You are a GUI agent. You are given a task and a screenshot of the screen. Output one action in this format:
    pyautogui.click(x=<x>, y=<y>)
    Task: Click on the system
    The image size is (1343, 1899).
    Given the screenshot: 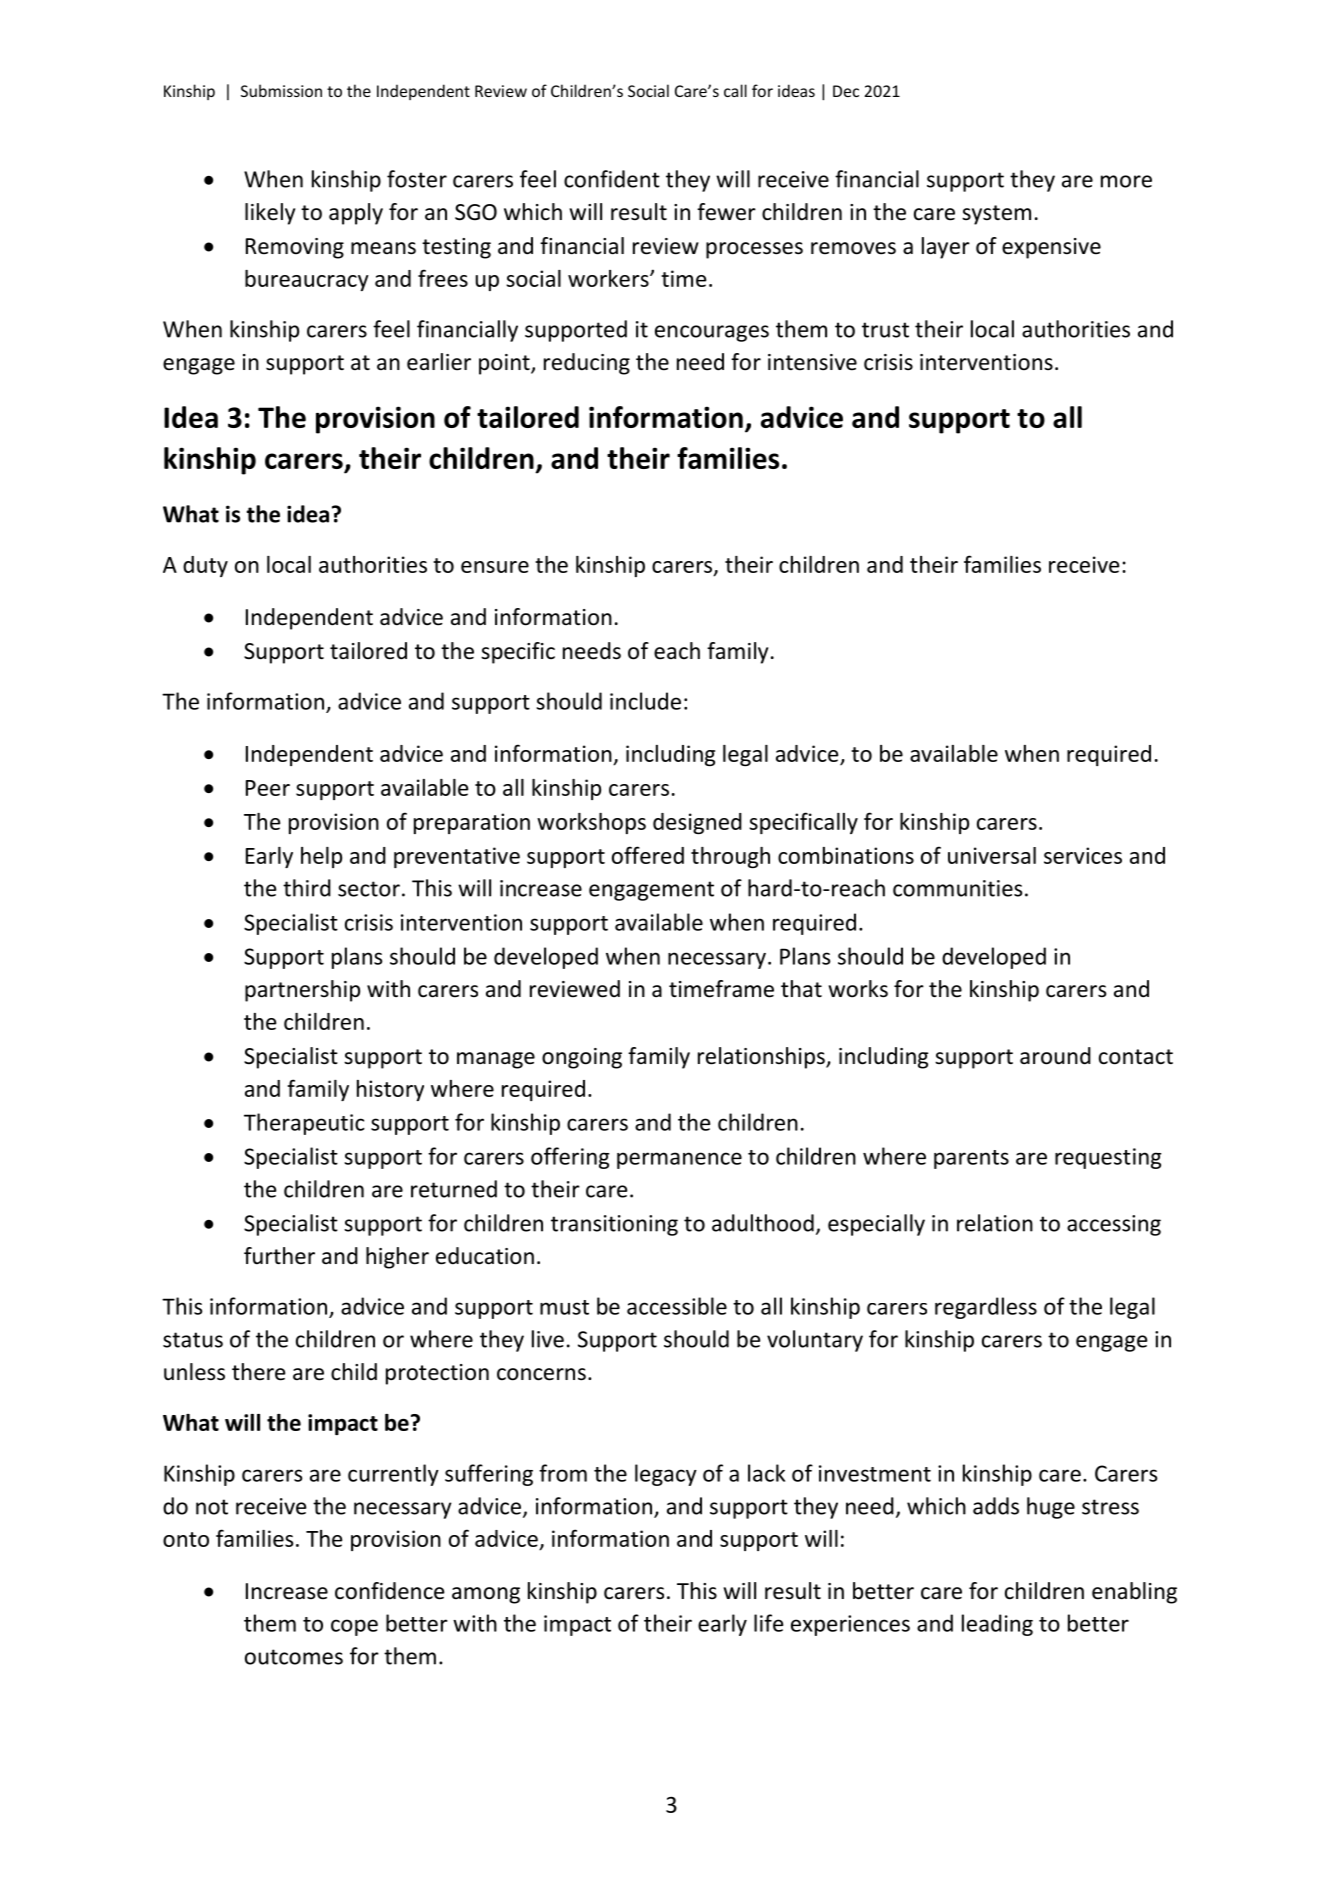 What is the action you would take?
    pyautogui.click(x=996, y=215)
